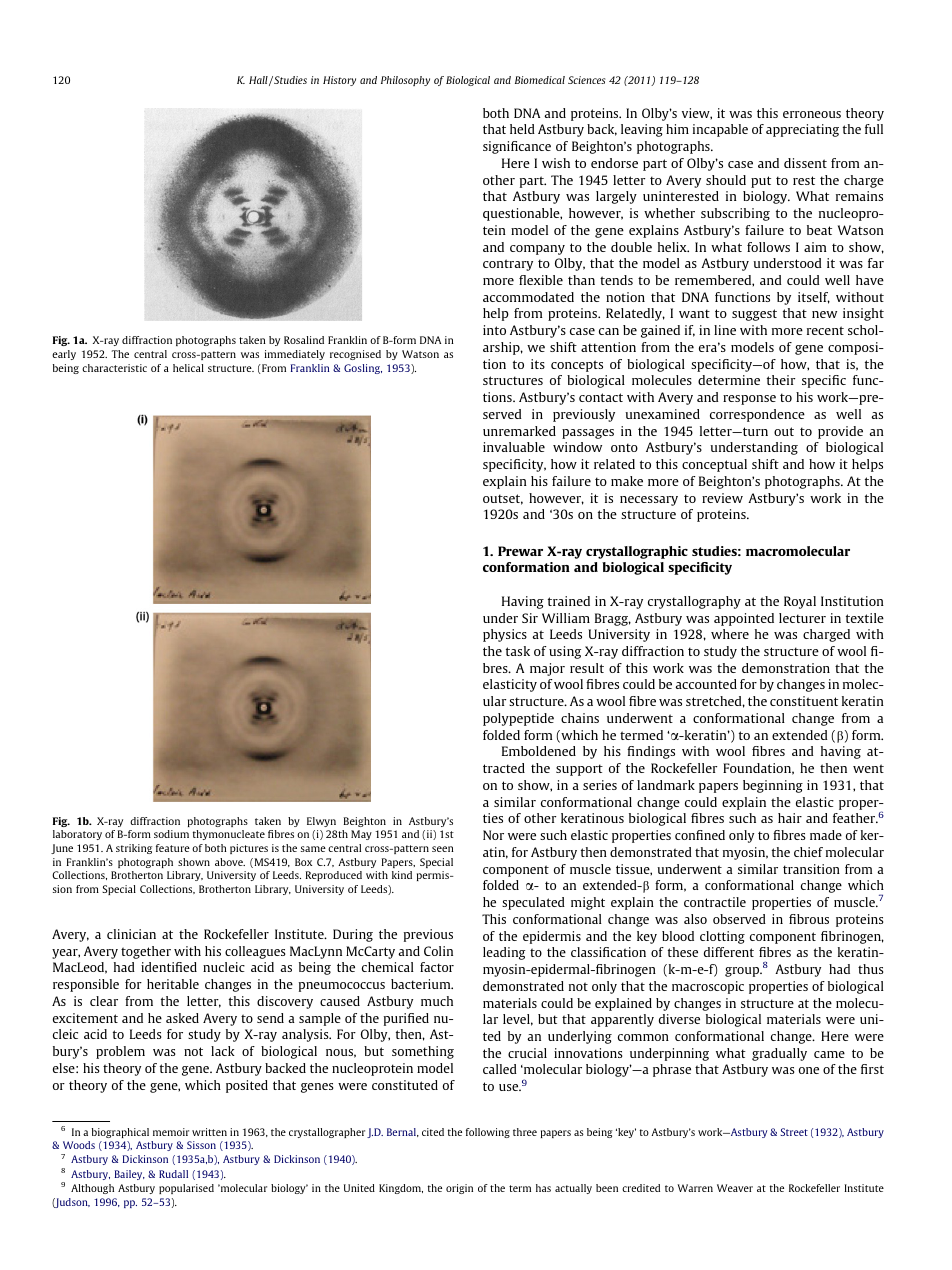 The width and height of the screenshot is (952, 1270). What do you see at coordinates (488, 1133) in the screenshot?
I see `following` at bounding box center [488, 1133].
